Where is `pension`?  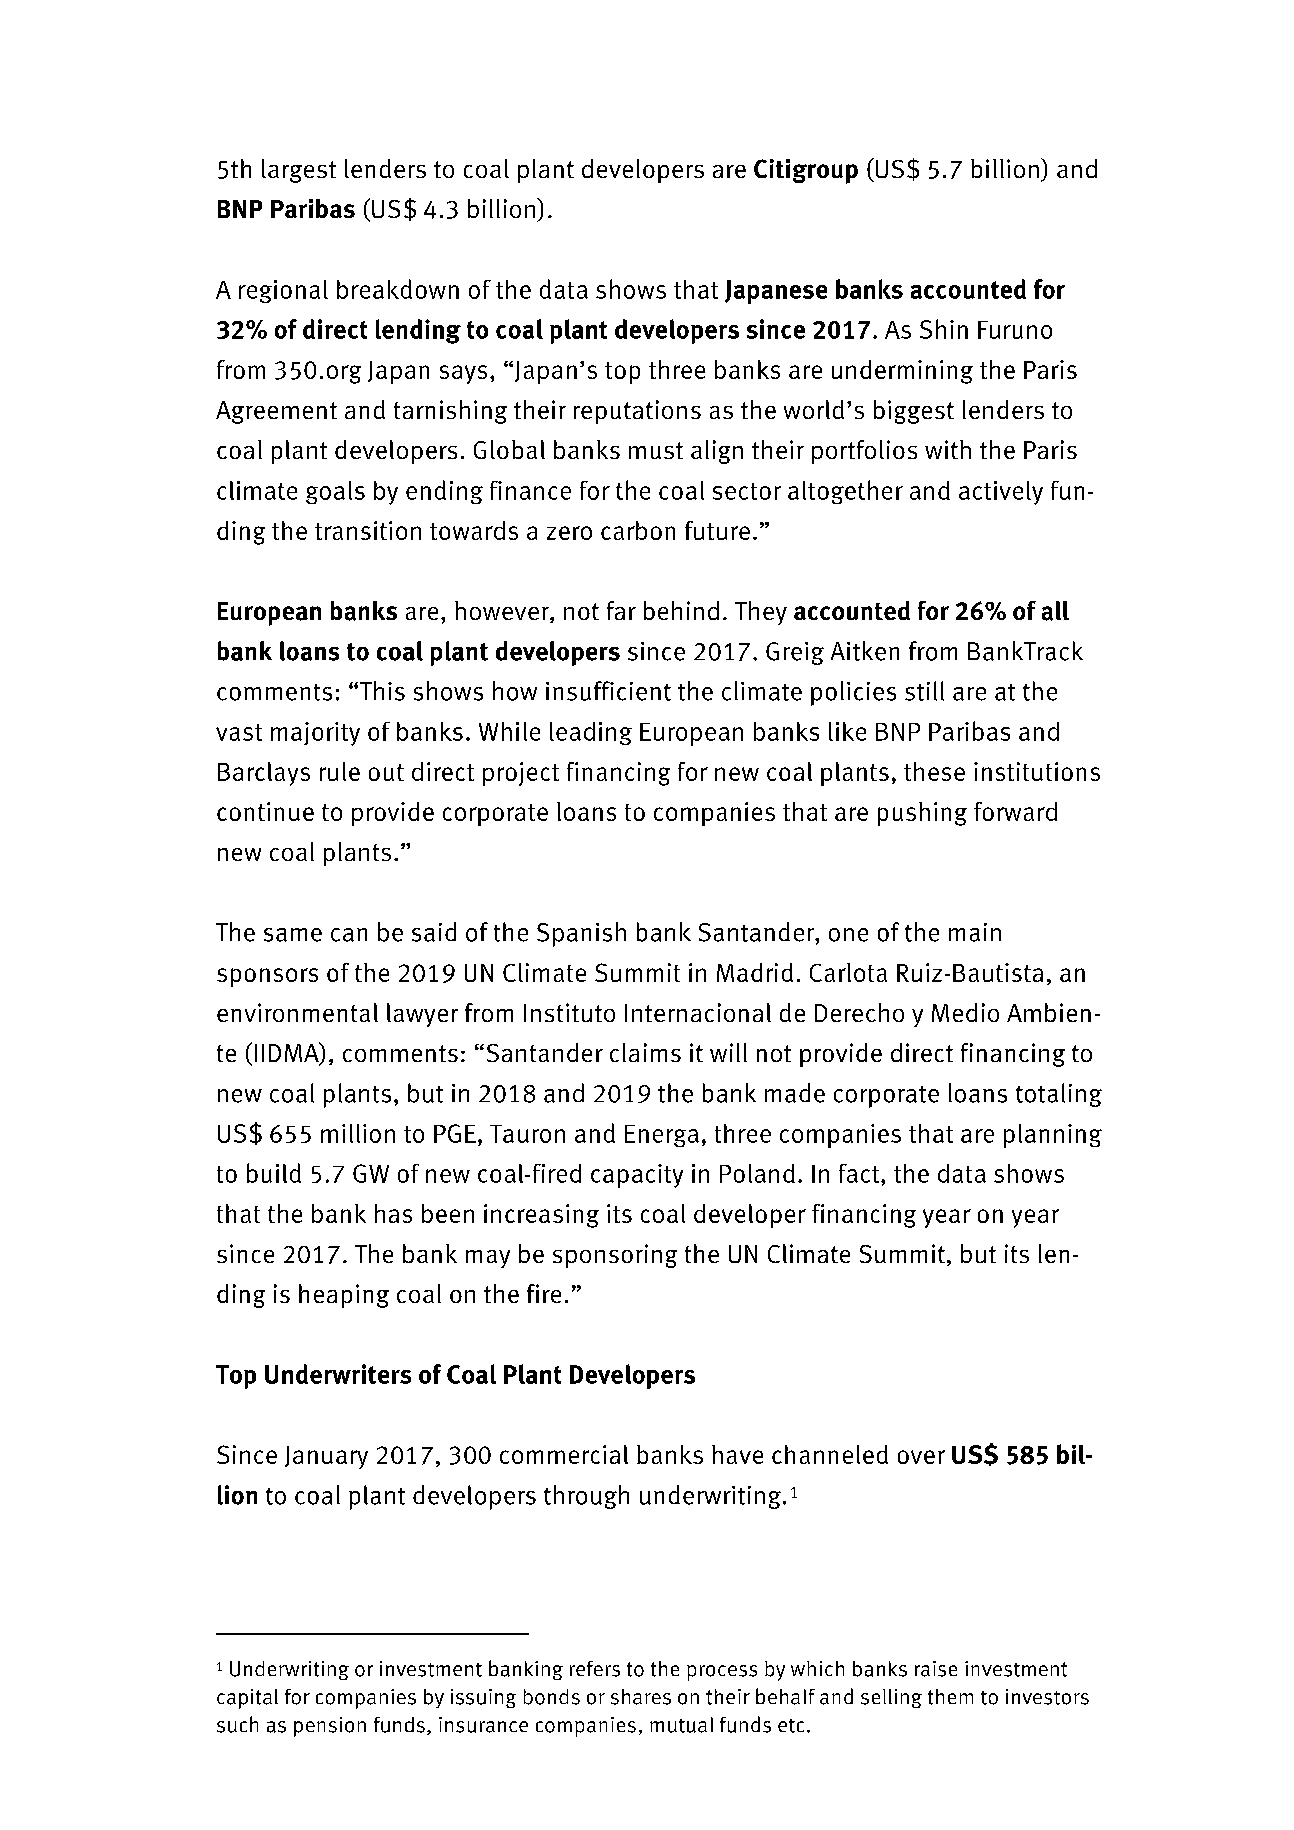
pension is located at coordinates (330, 1727).
